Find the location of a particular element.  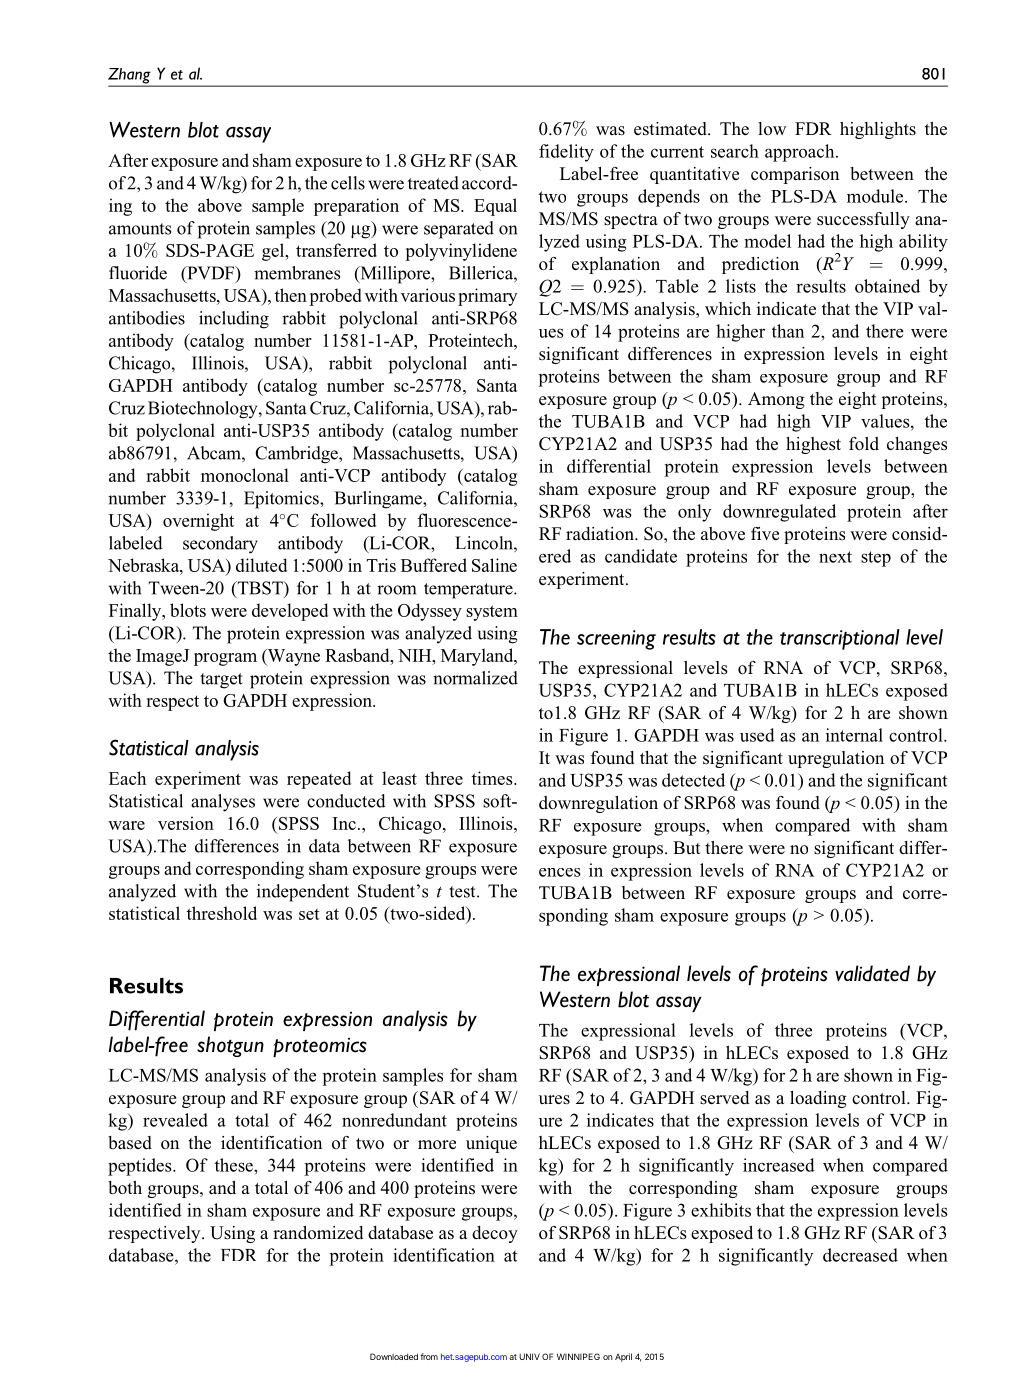

shotgun is located at coordinates (230, 1046).
